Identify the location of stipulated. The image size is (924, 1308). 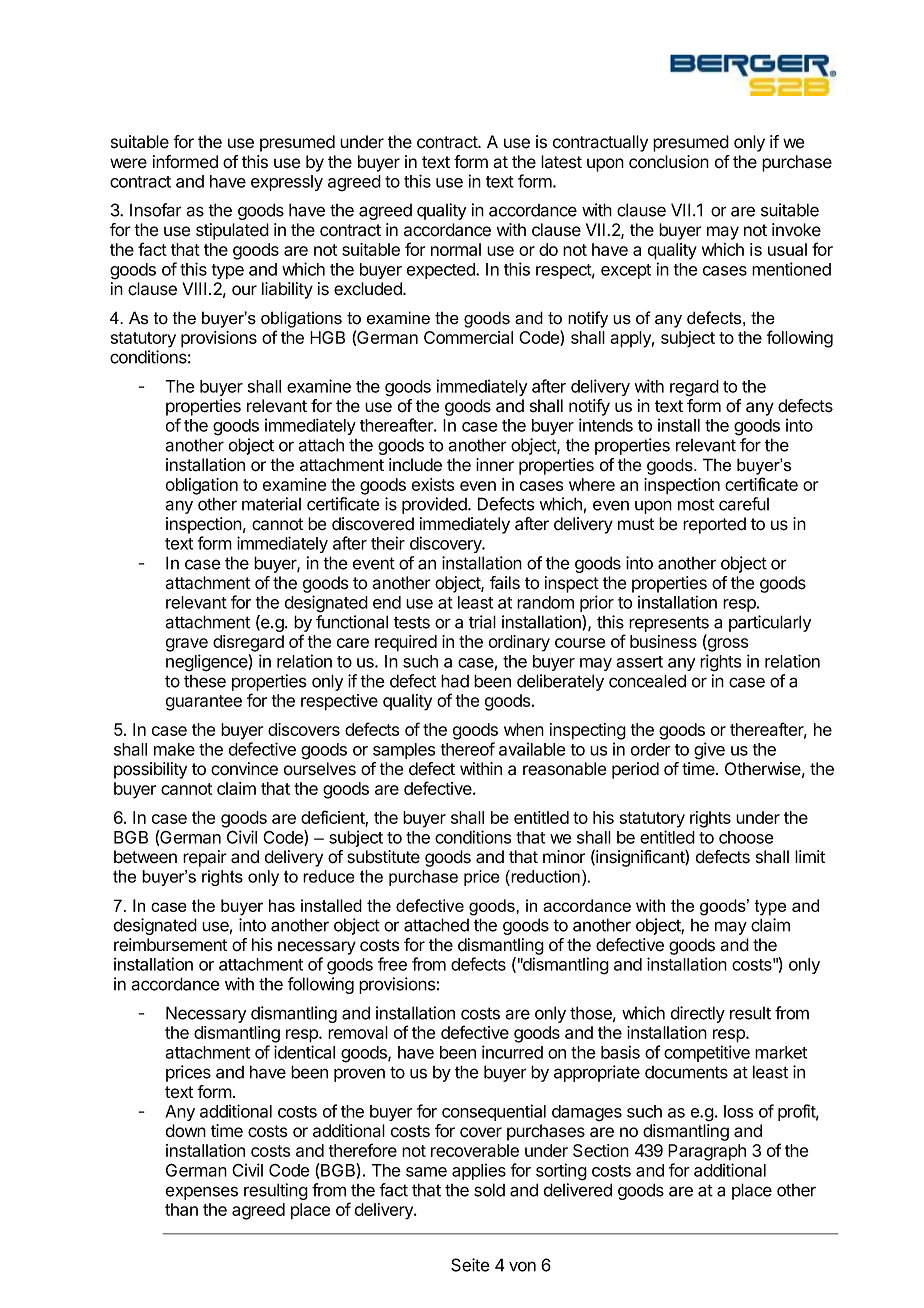
(232, 231).
